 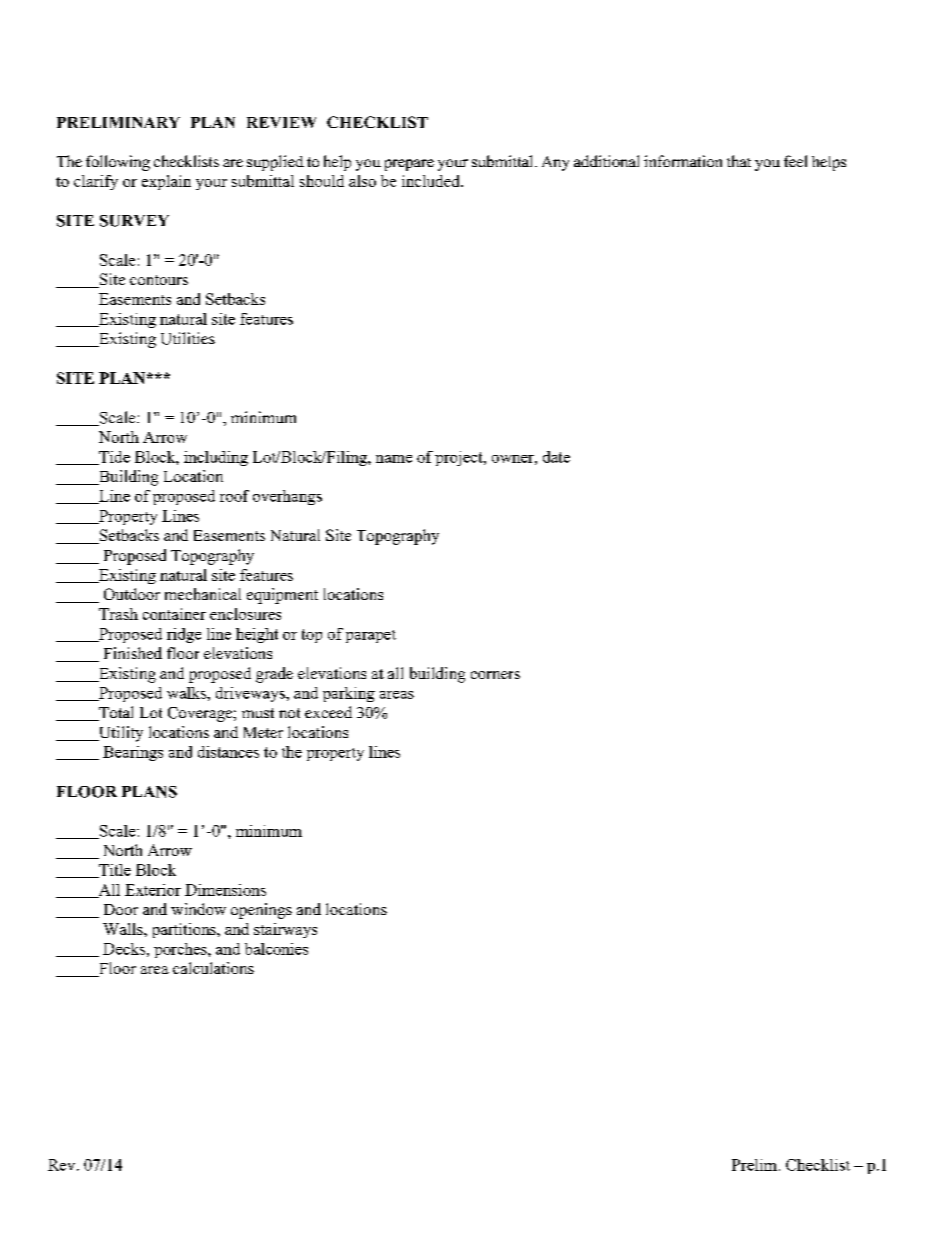 I want to click on project, so click(x=460, y=458).
